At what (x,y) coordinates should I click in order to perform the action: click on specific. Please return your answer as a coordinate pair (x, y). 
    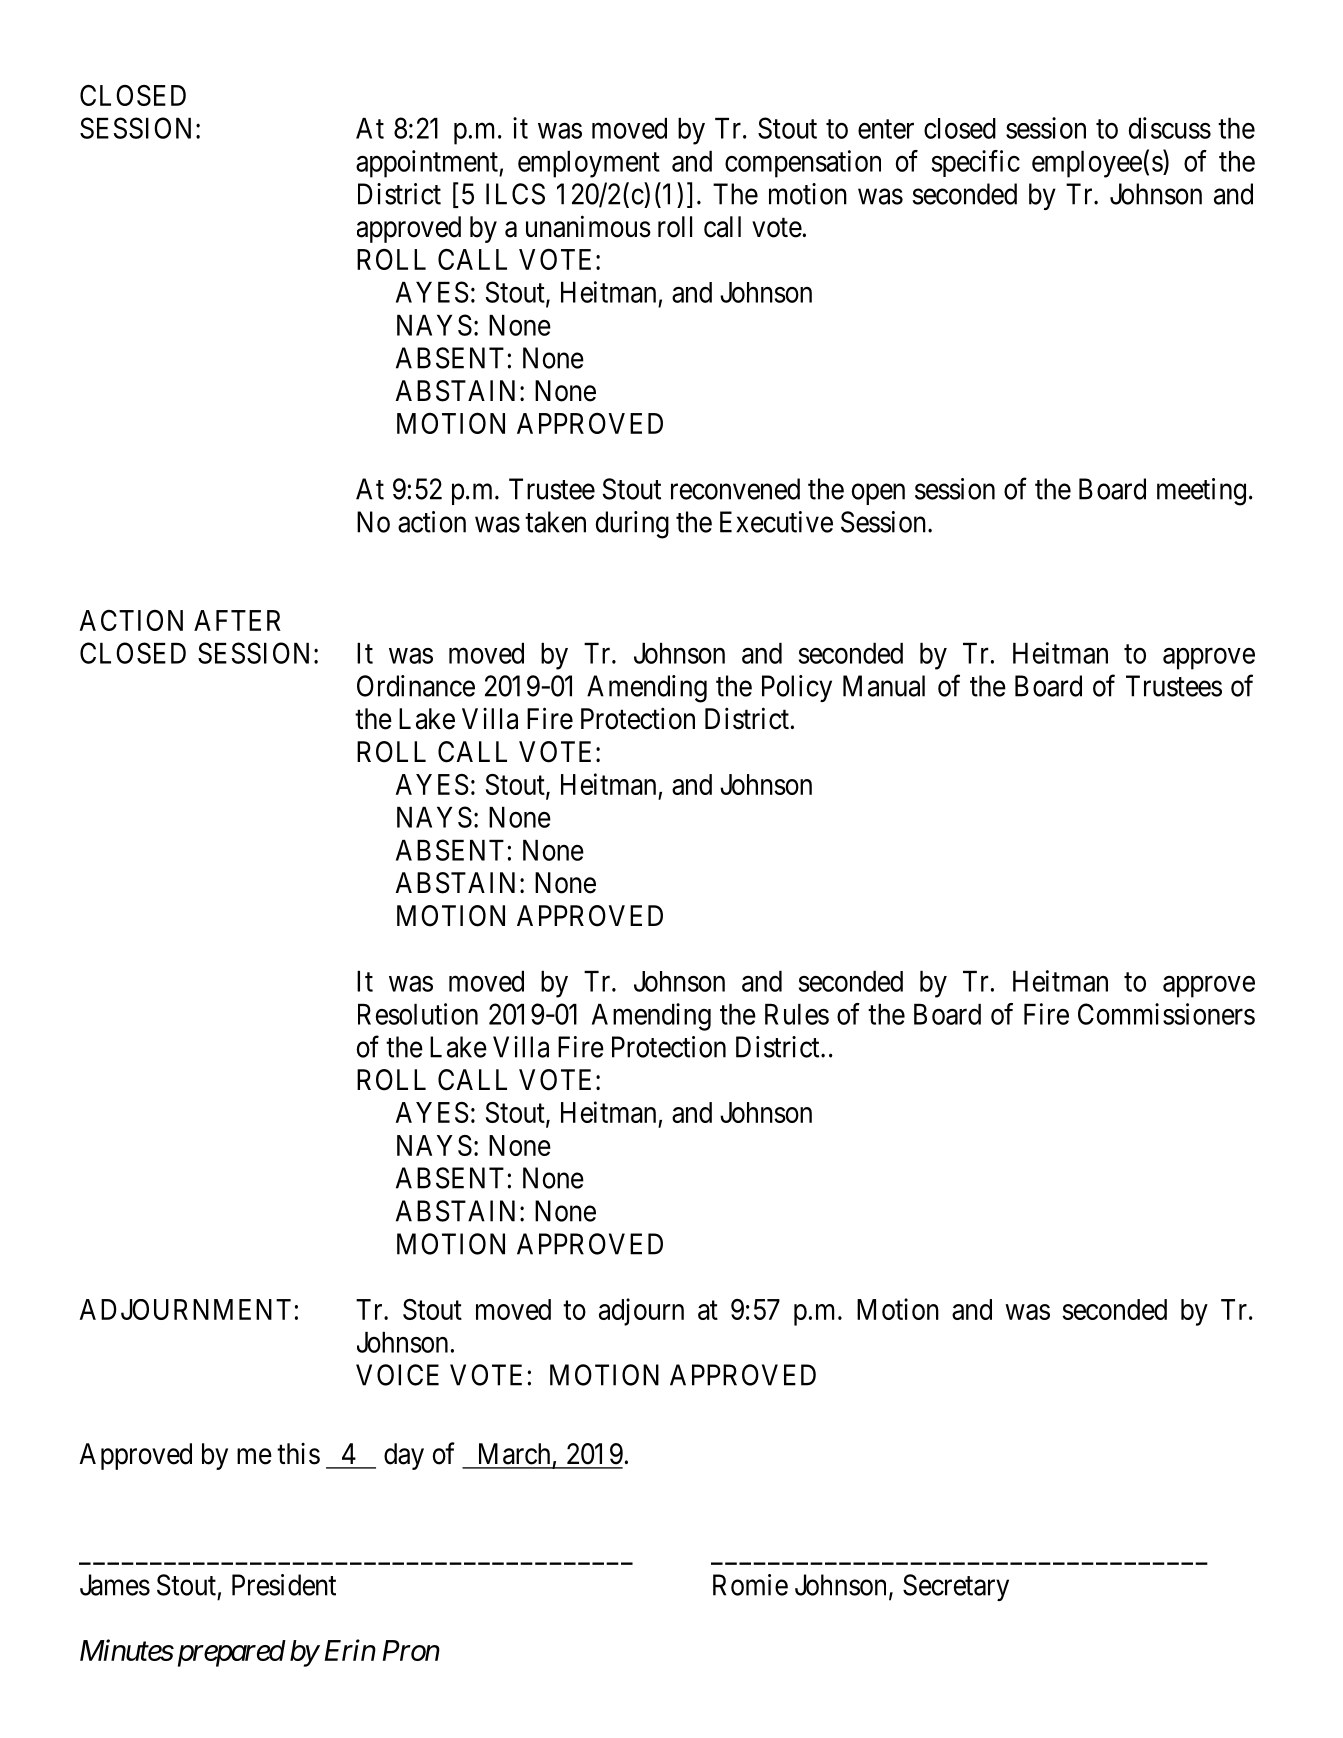
    Looking at the image, I should click on (976, 163).
